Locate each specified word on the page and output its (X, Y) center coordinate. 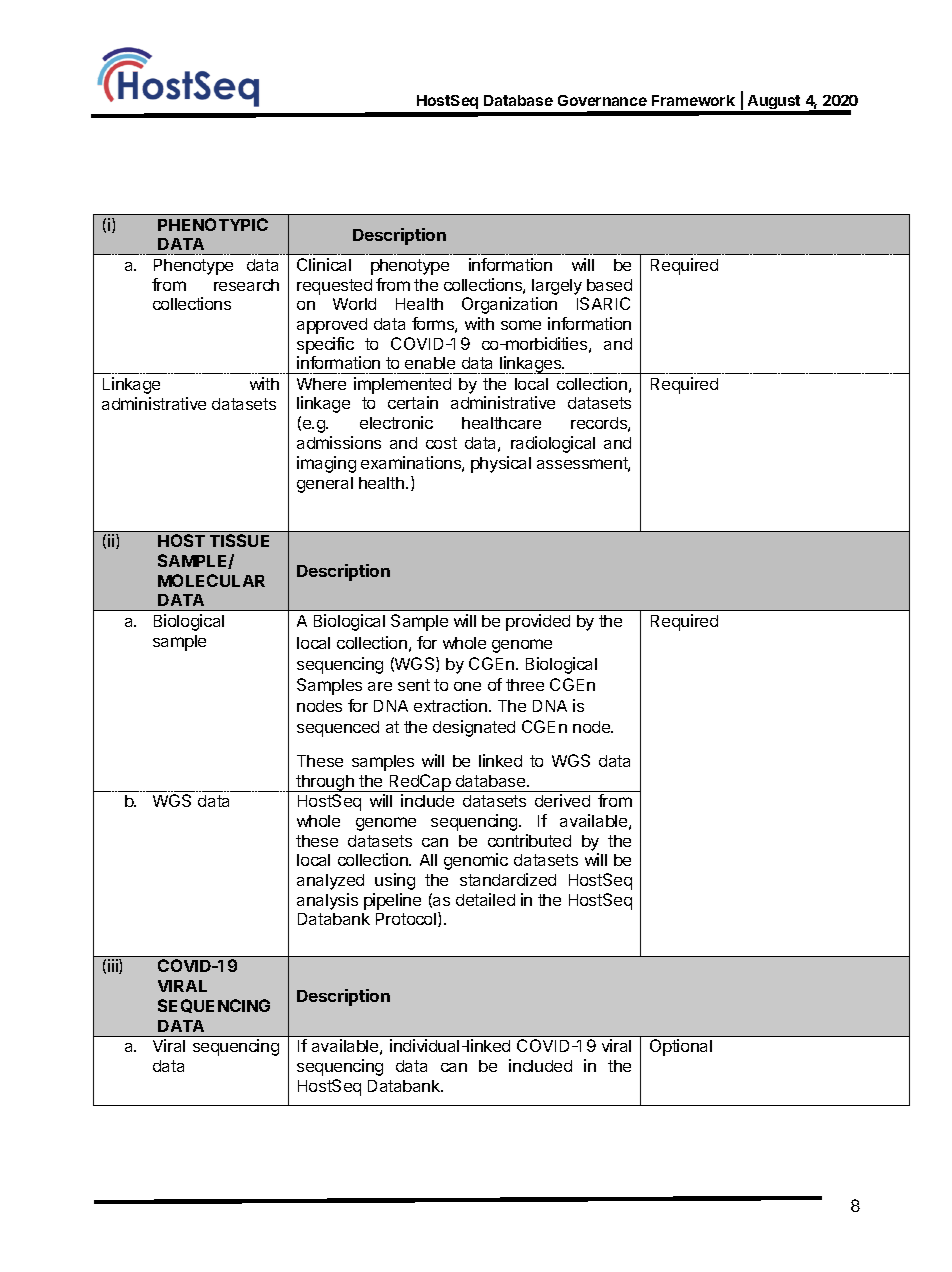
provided (538, 622)
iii (114, 966)
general (325, 485)
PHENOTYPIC (213, 224)
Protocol (407, 919)
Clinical (324, 264)
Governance (602, 100)
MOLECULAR (211, 580)
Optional (681, 1047)
